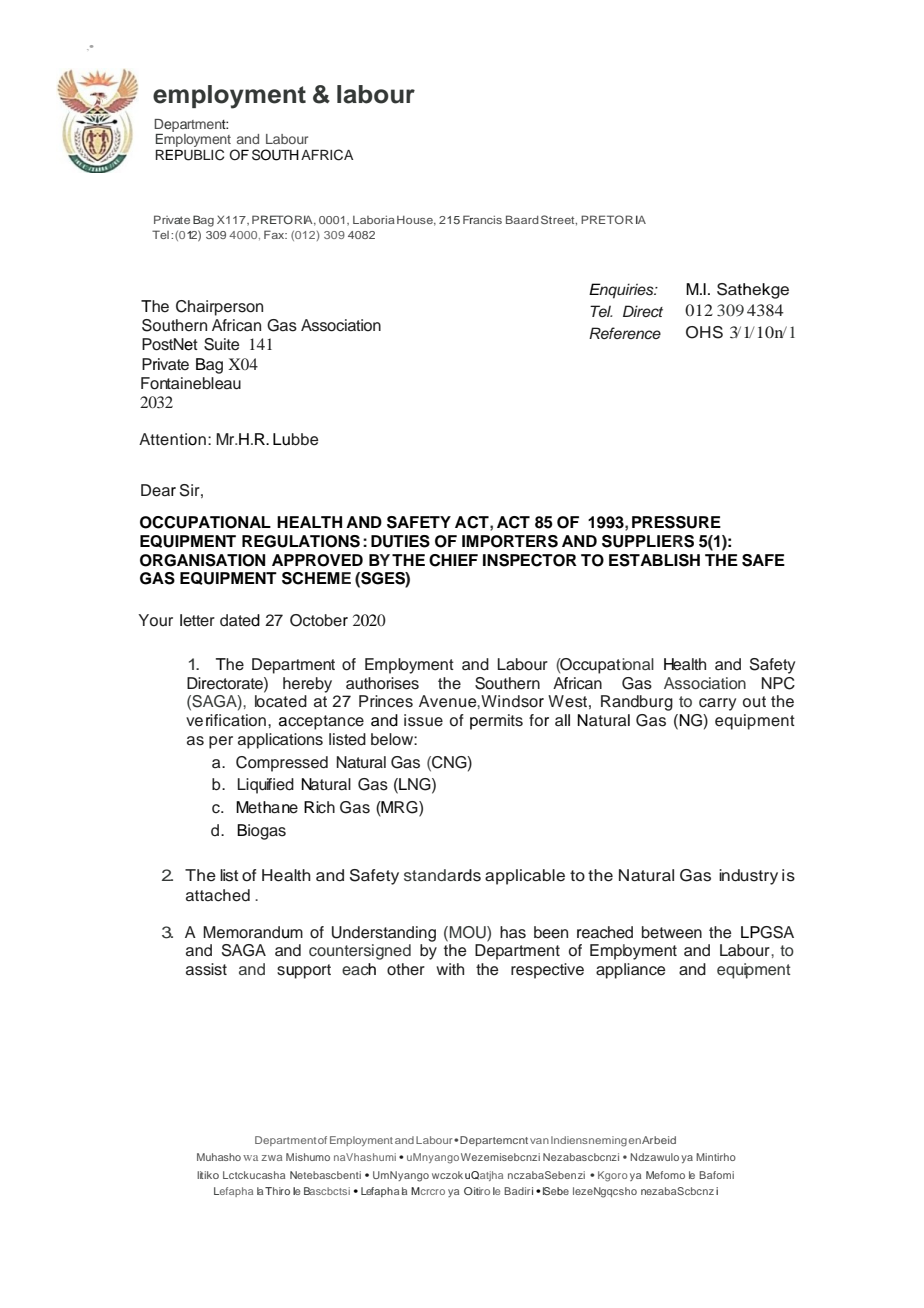 The image size is (924, 1308). I want to click on Francis, so click(482, 219).
